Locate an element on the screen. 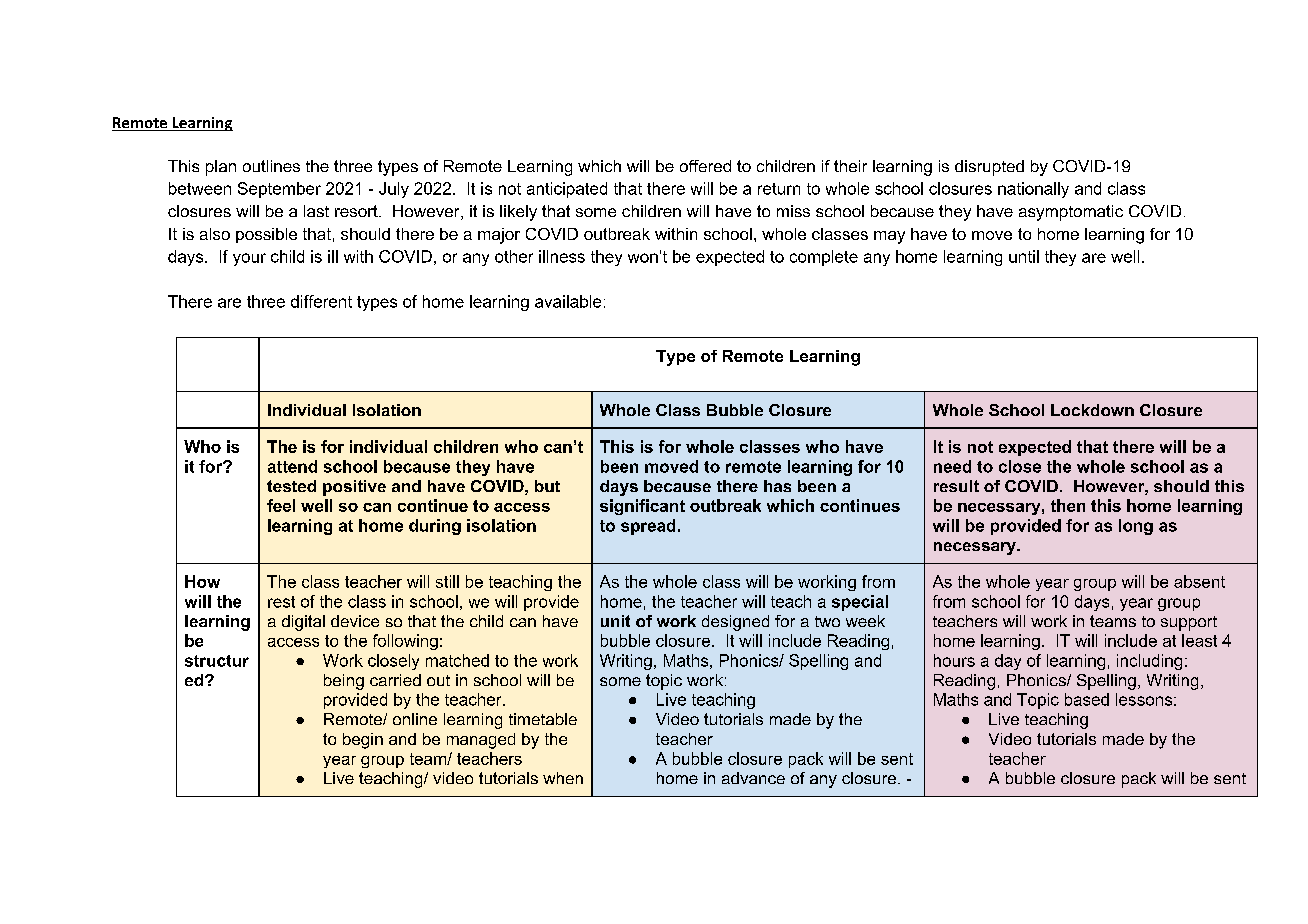 The height and width of the screenshot is (924, 1308). begin is located at coordinates (363, 741).
